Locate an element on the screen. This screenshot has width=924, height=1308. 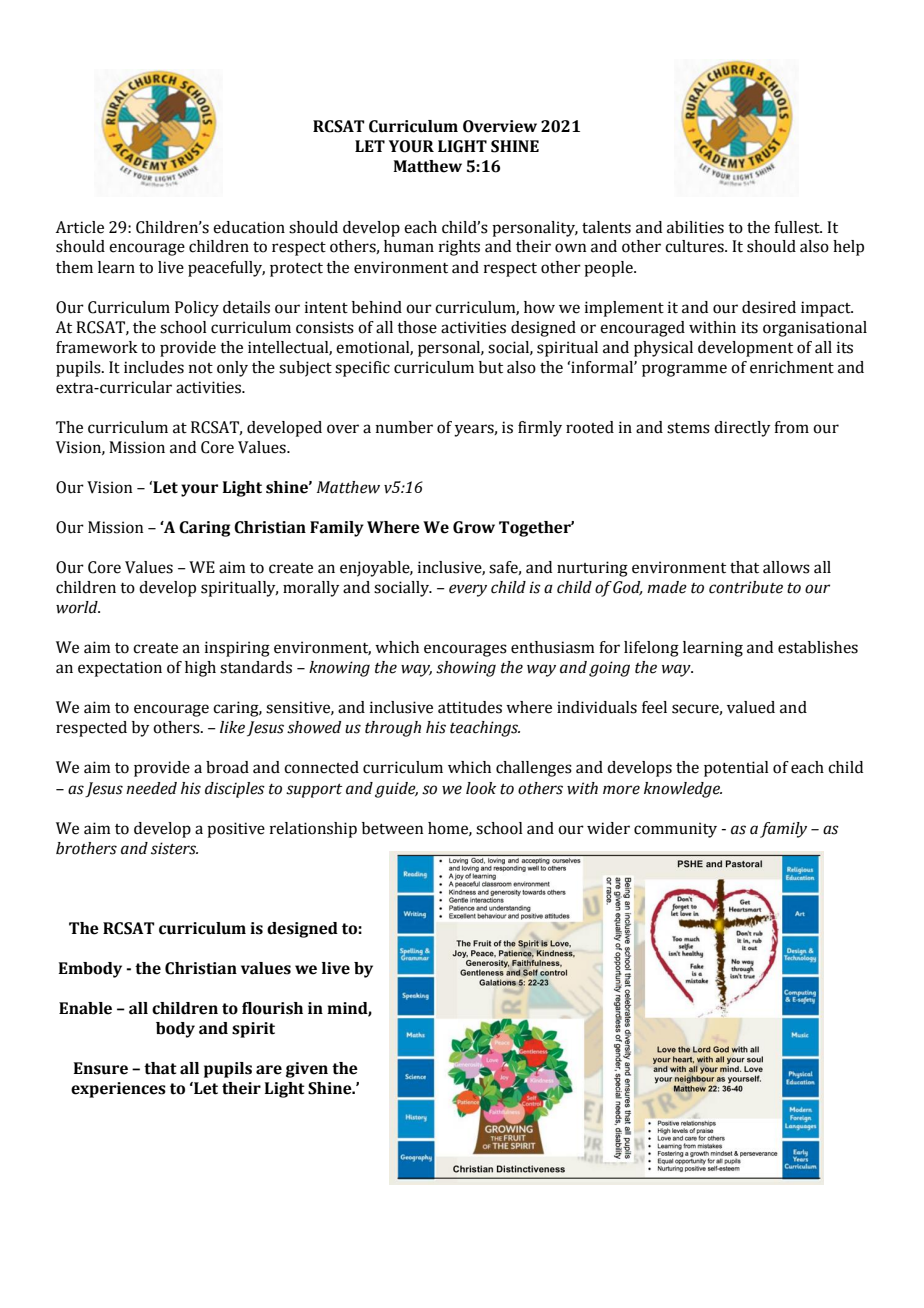
sisters is located at coordinates (174, 848).
